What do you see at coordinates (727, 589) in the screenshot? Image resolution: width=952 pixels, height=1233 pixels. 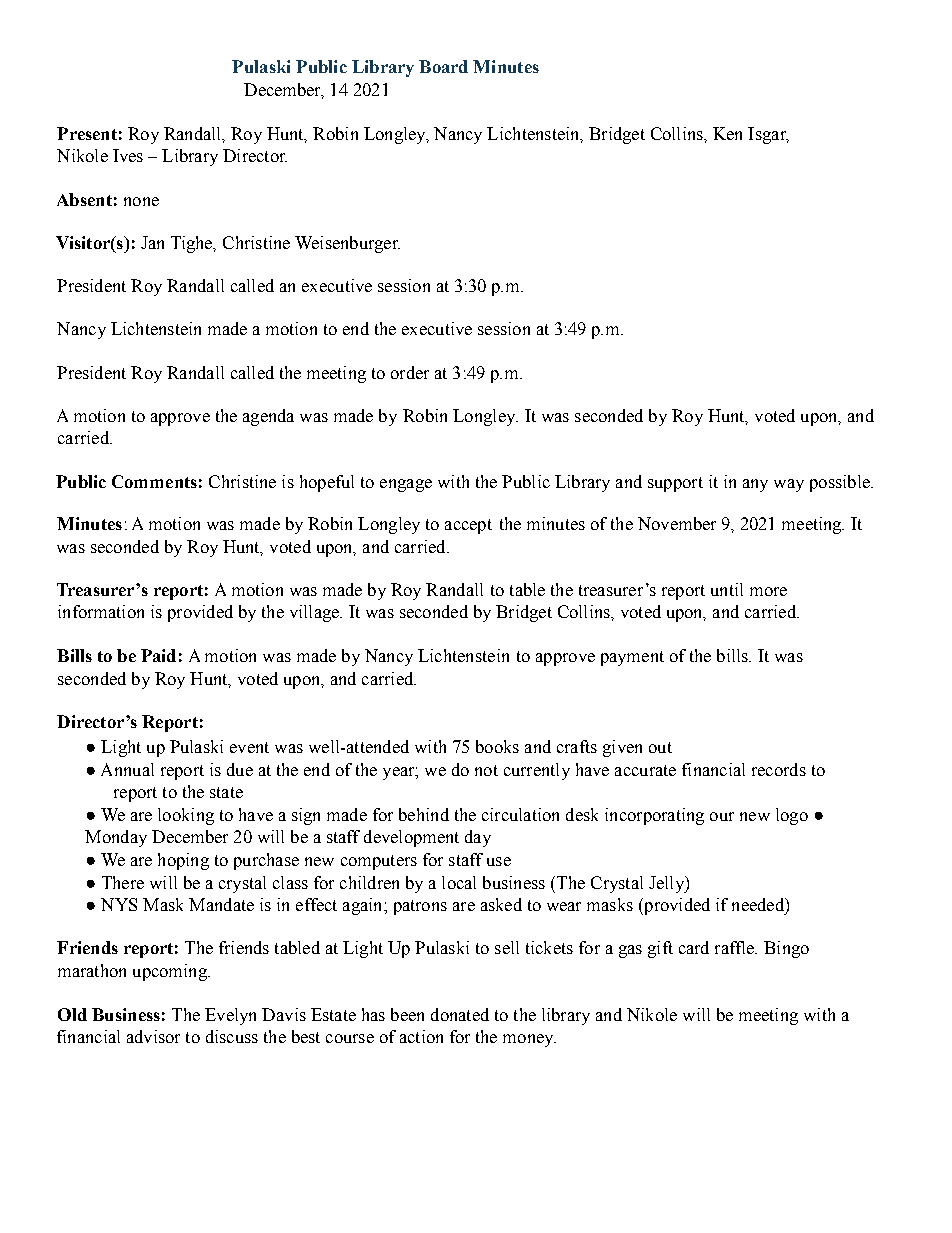 I see `until` at bounding box center [727, 589].
